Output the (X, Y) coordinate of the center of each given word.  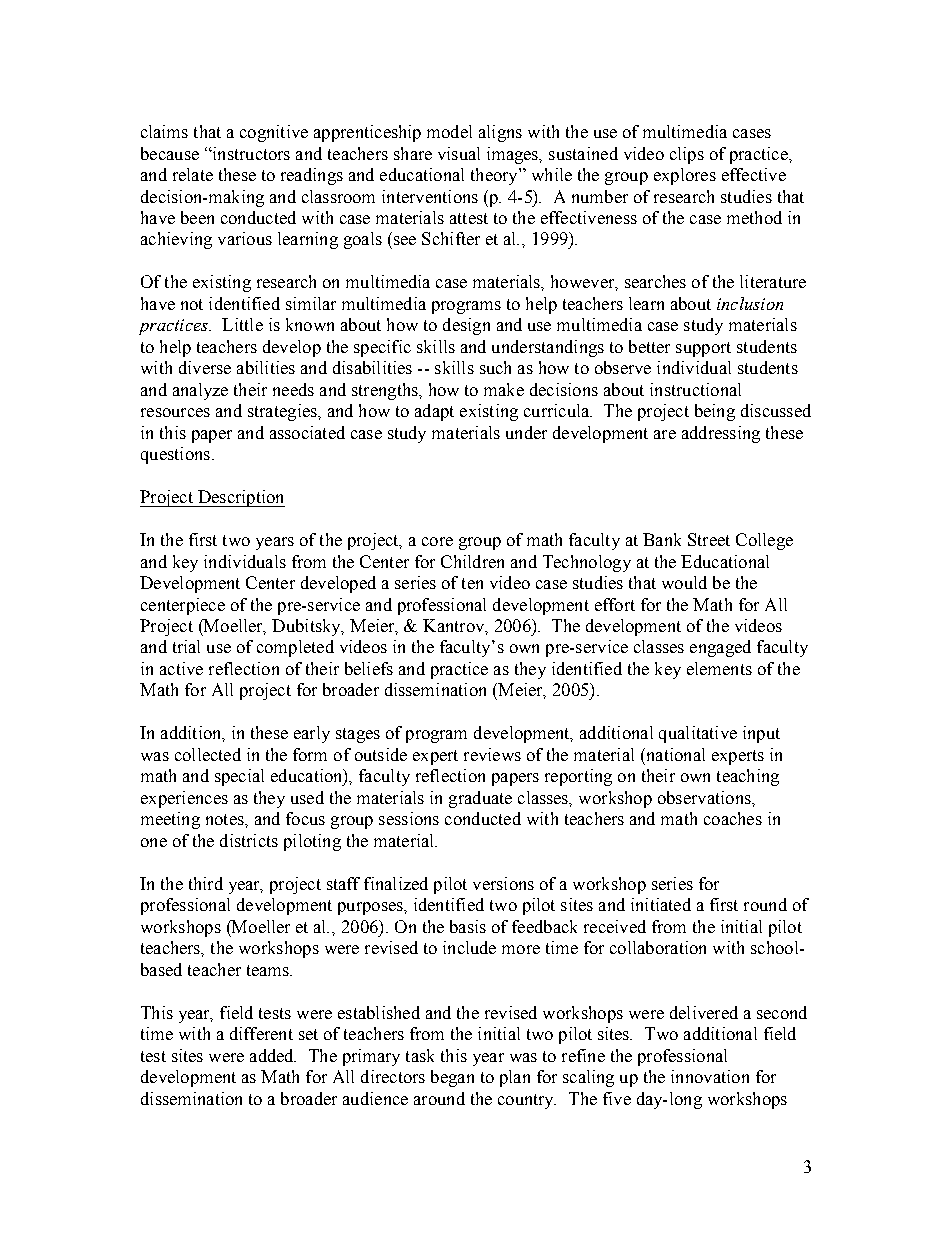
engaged (720, 648)
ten (472, 583)
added (273, 1055)
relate (193, 174)
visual (459, 153)
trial (186, 646)
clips (687, 155)
